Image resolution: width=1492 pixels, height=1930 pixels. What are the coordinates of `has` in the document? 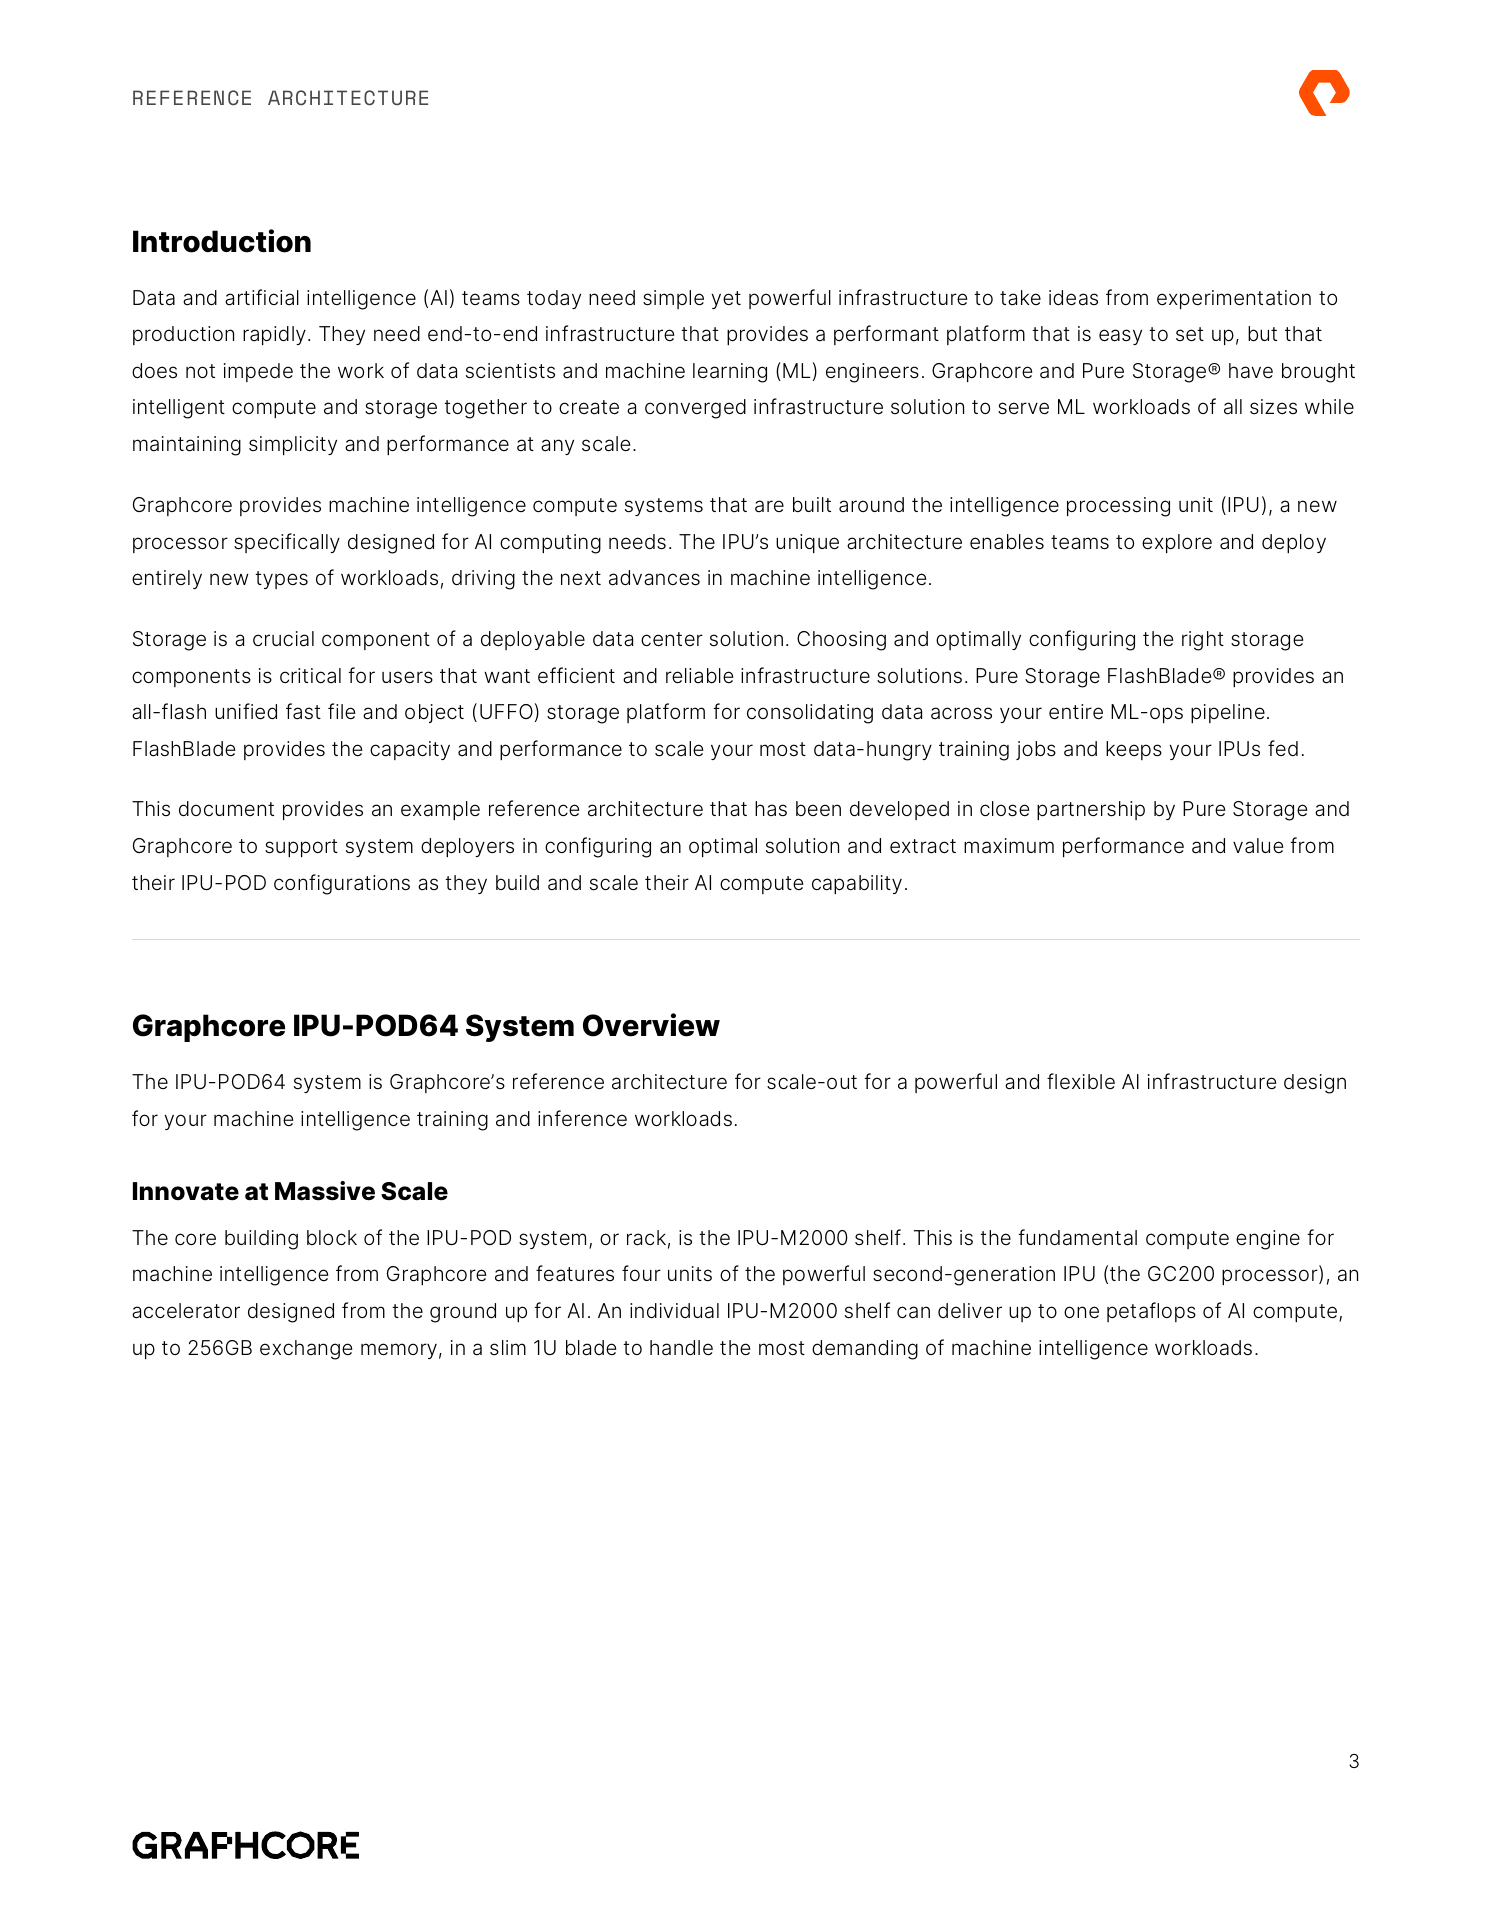 It's located at (771, 809).
